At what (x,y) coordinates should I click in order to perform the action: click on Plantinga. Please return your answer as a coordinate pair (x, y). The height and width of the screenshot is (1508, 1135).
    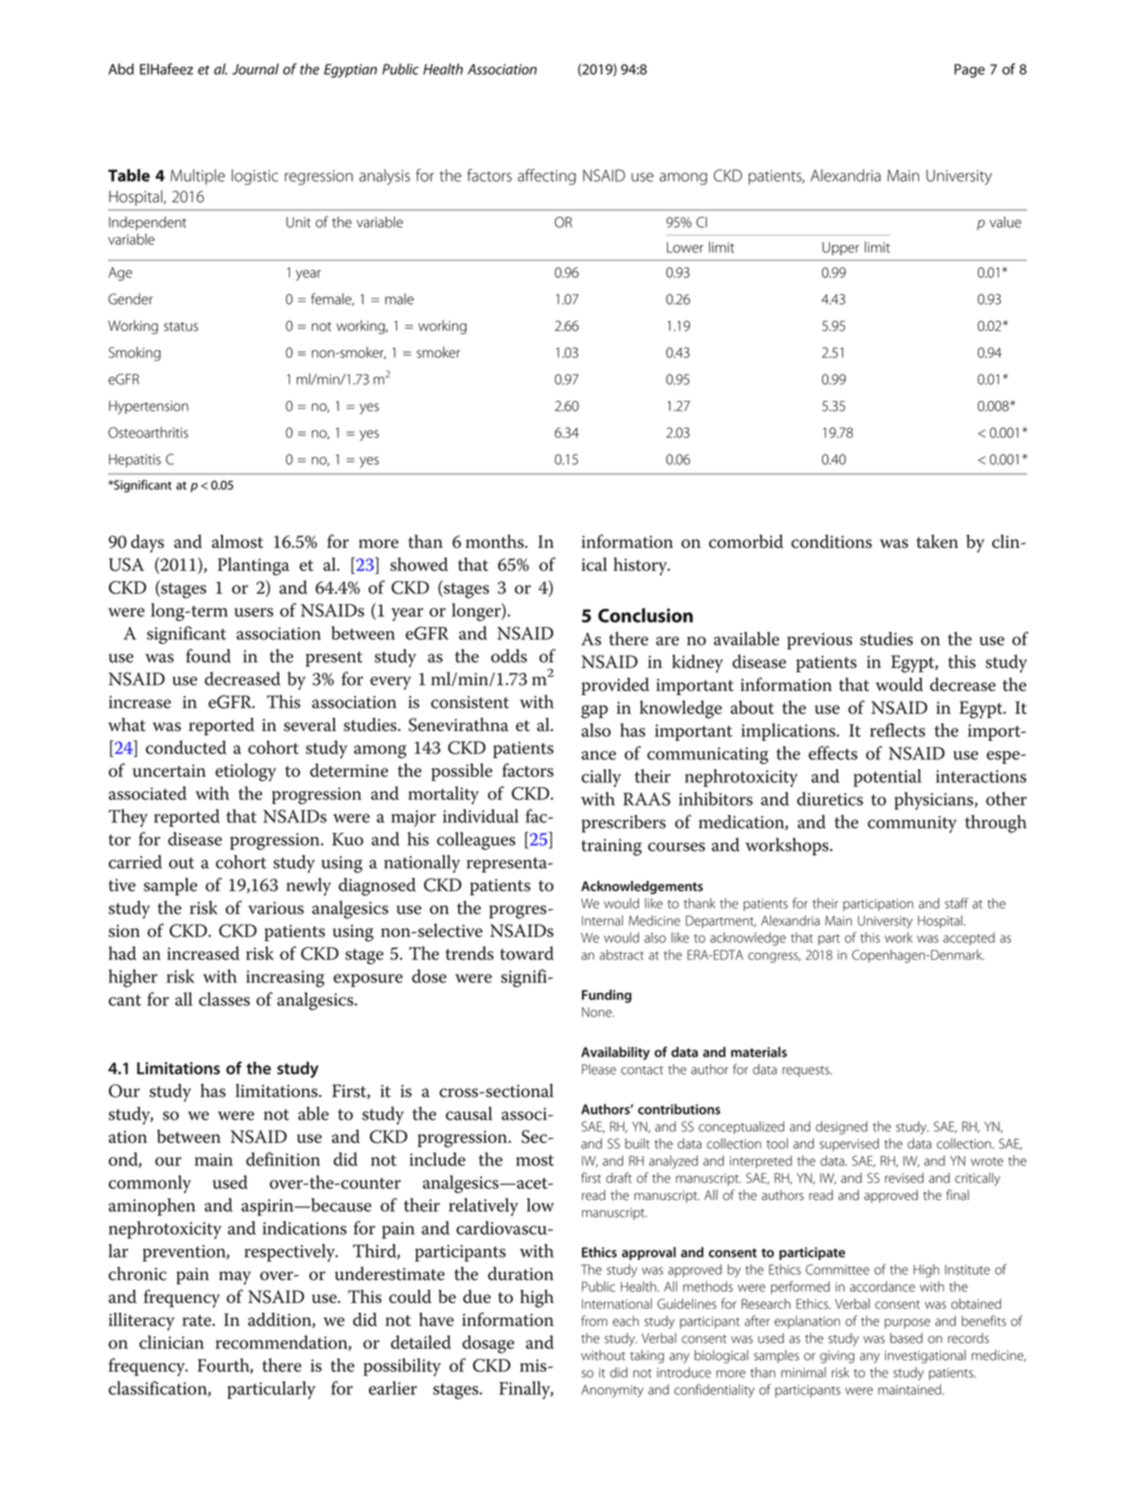
    Looking at the image, I should click on (253, 566).
